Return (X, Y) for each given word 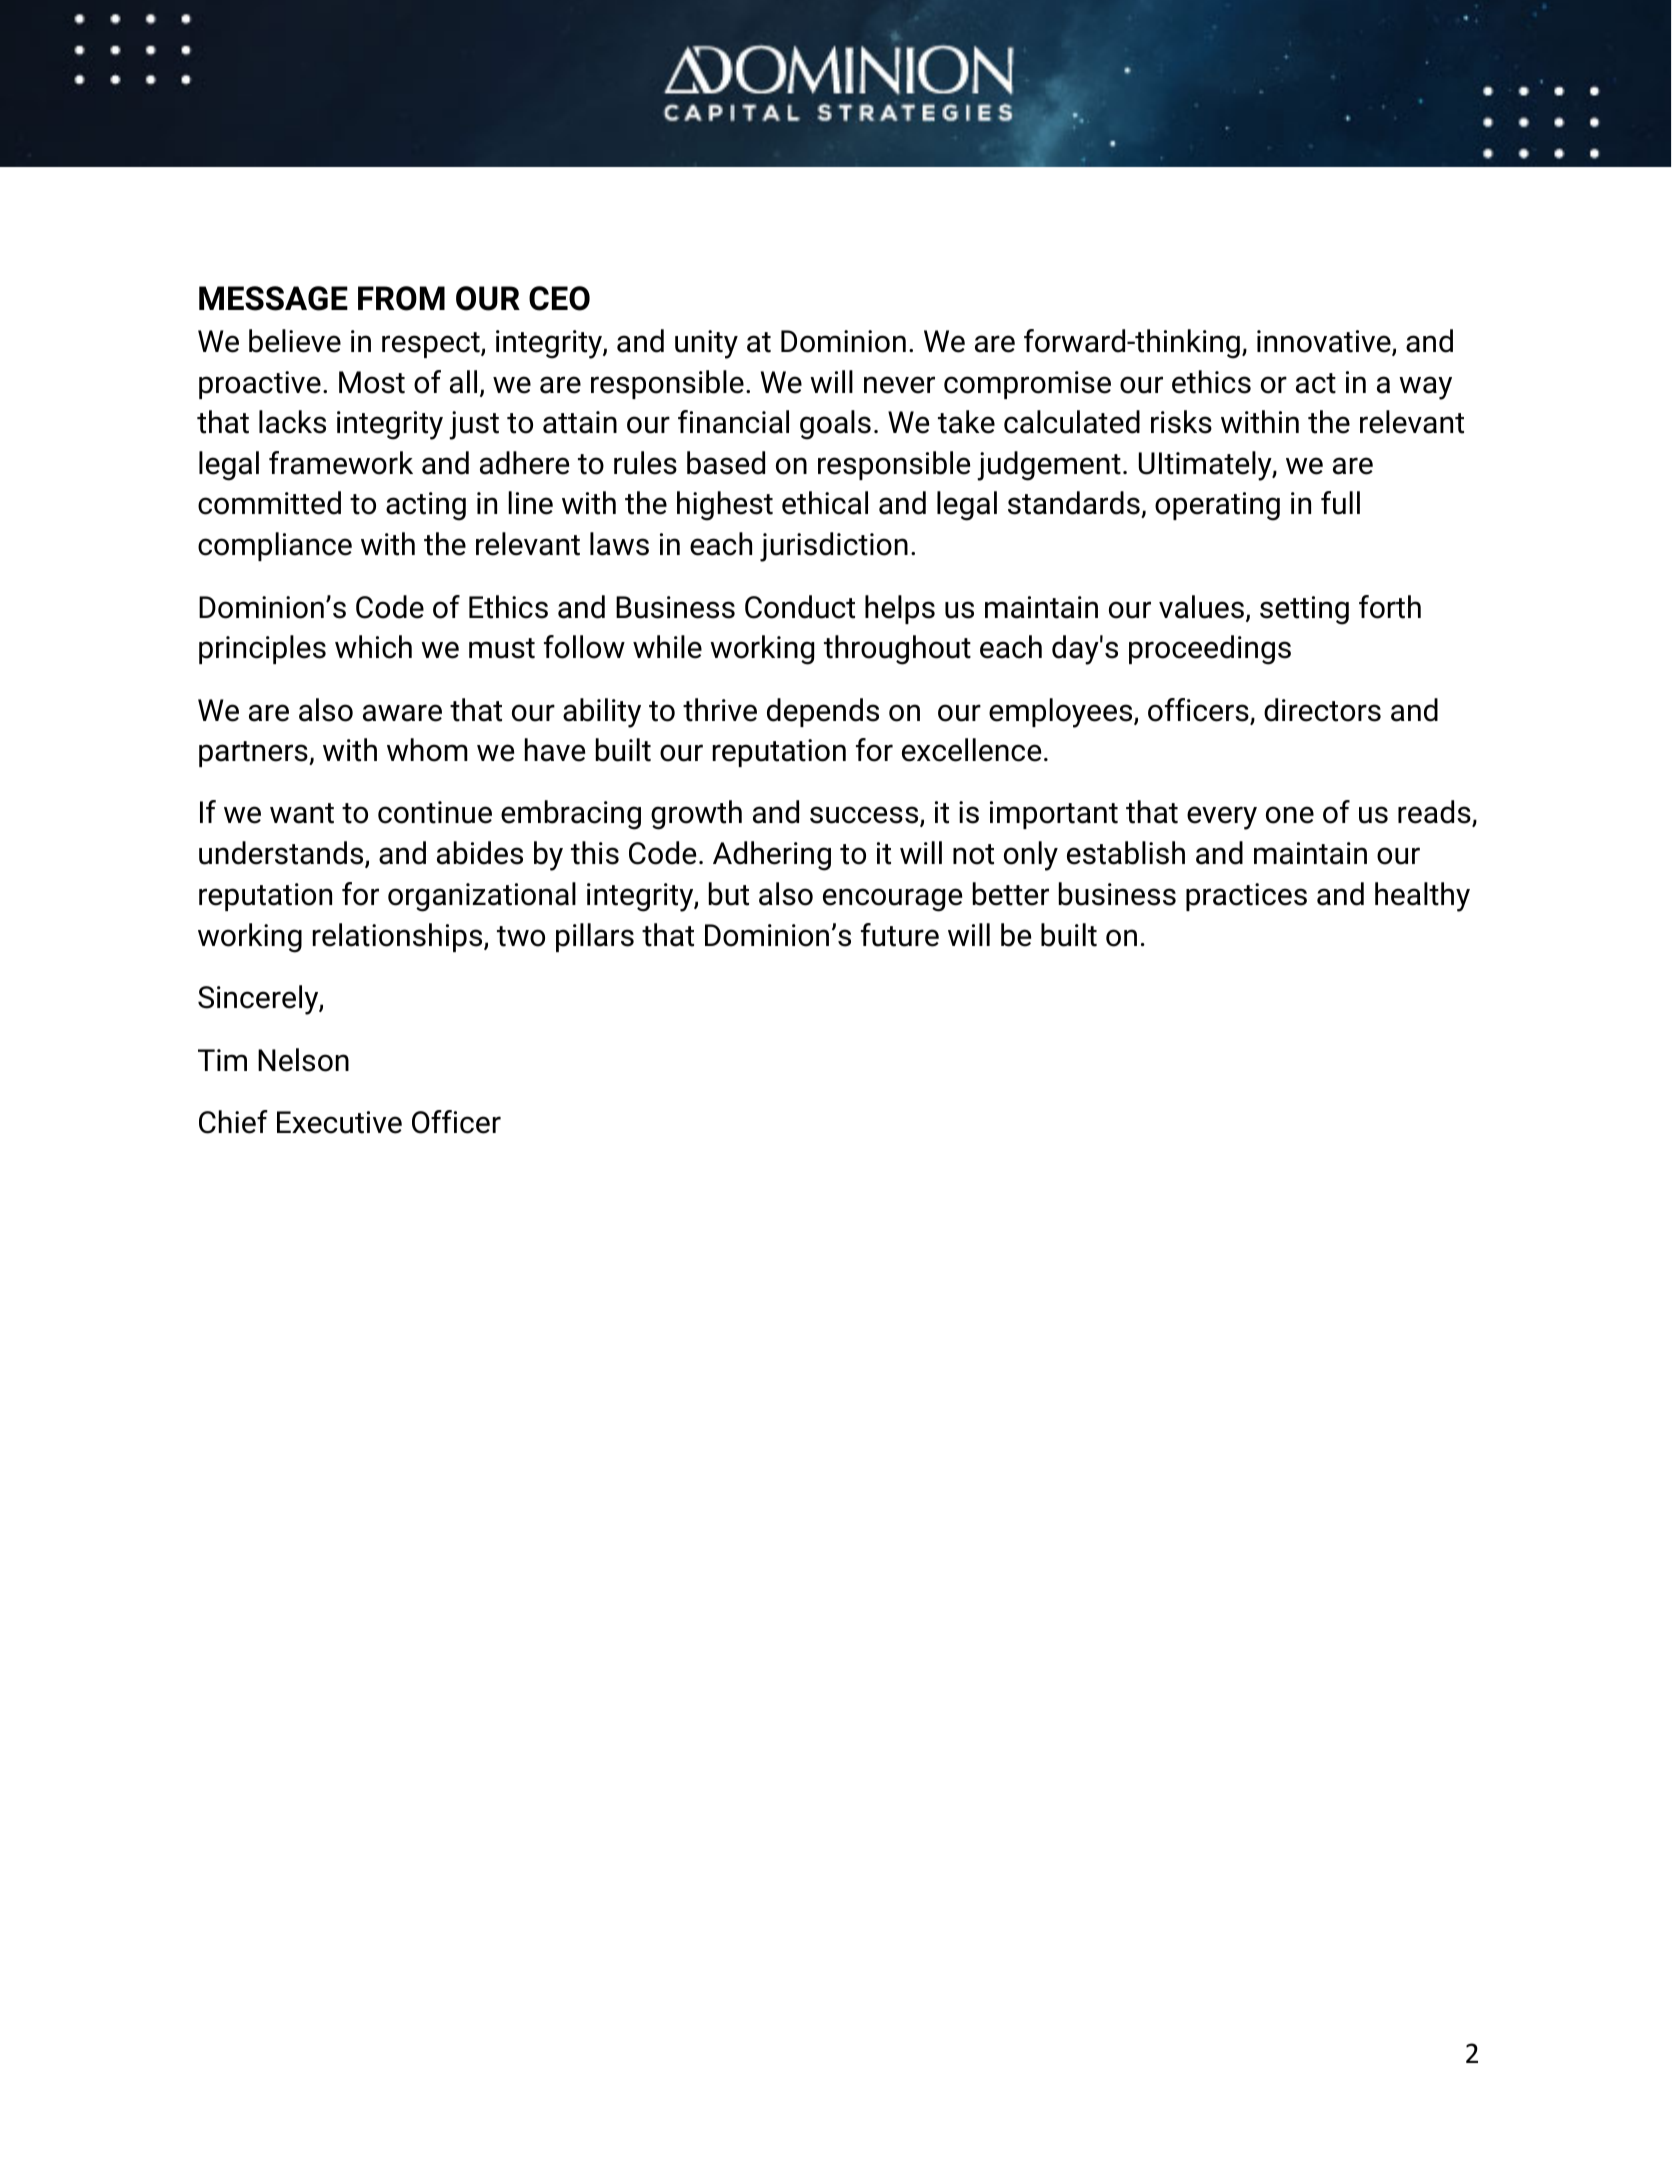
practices (1246, 897)
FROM (401, 298)
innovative (1325, 342)
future (900, 935)
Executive (339, 1122)
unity (706, 344)
